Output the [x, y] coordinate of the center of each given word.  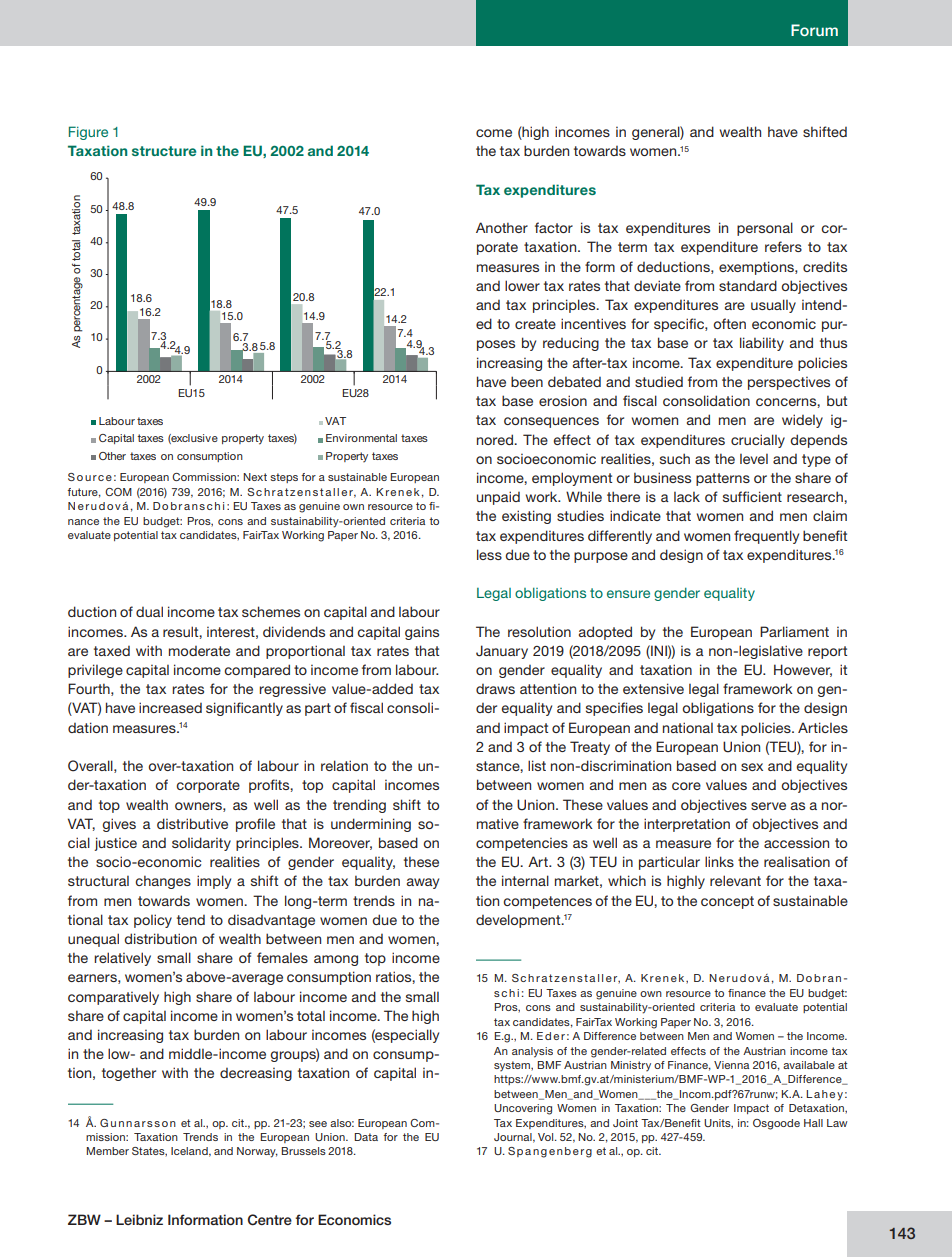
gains [422, 633]
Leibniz [139, 1219]
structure [164, 151]
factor [554, 227]
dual [149, 611]
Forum [814, 30]
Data [366, 1137]
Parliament [794, 631]
